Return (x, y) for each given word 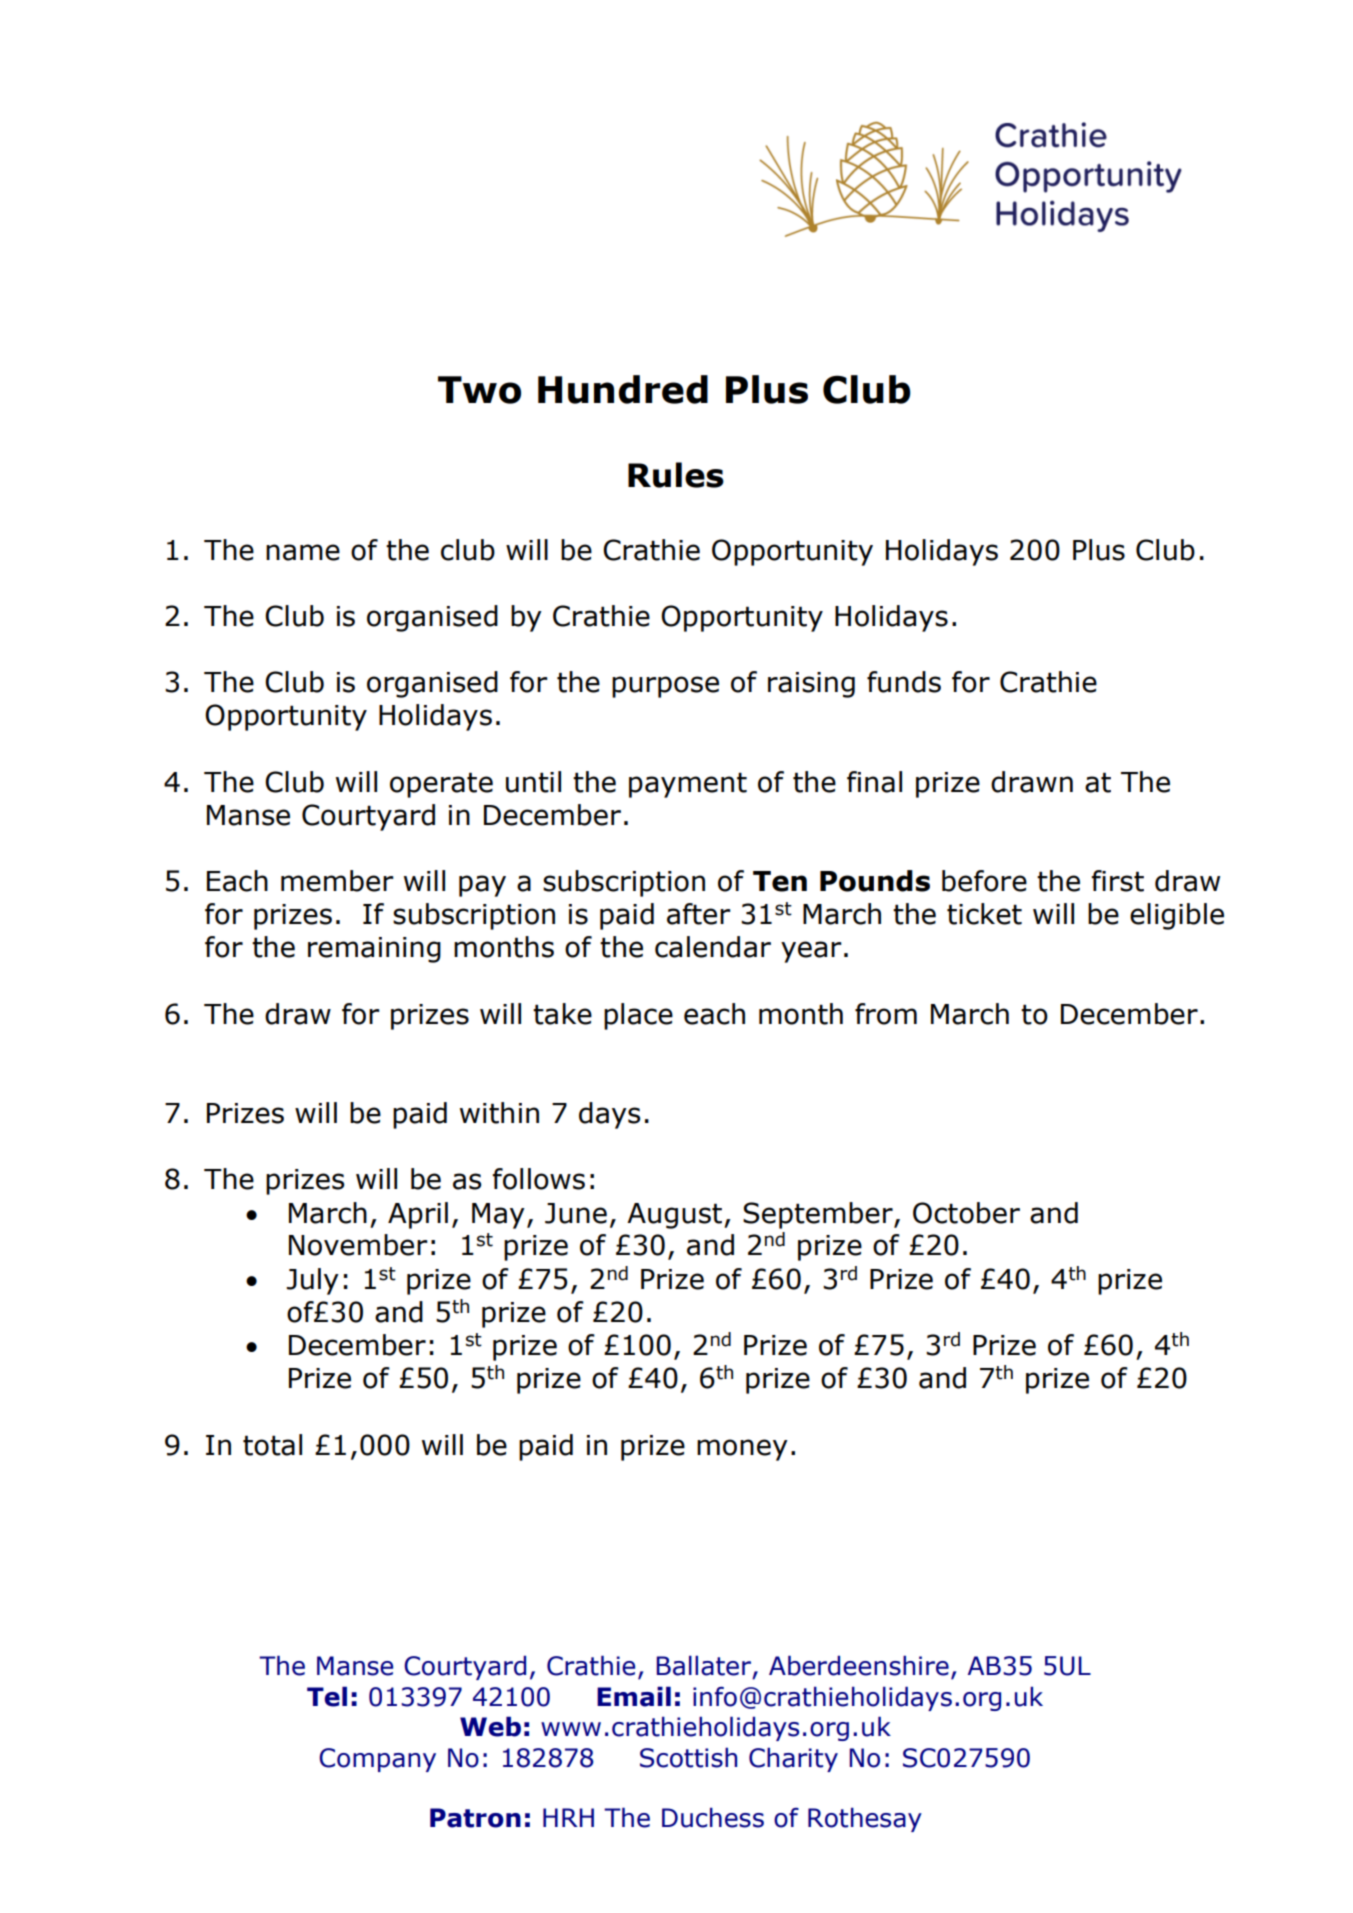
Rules (676, 475)
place (638, 1016)
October (966, 1213)
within (499, 1113)
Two (479, 390)
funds (904, 682)
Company (377, 1760)
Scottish (688, 1757)
